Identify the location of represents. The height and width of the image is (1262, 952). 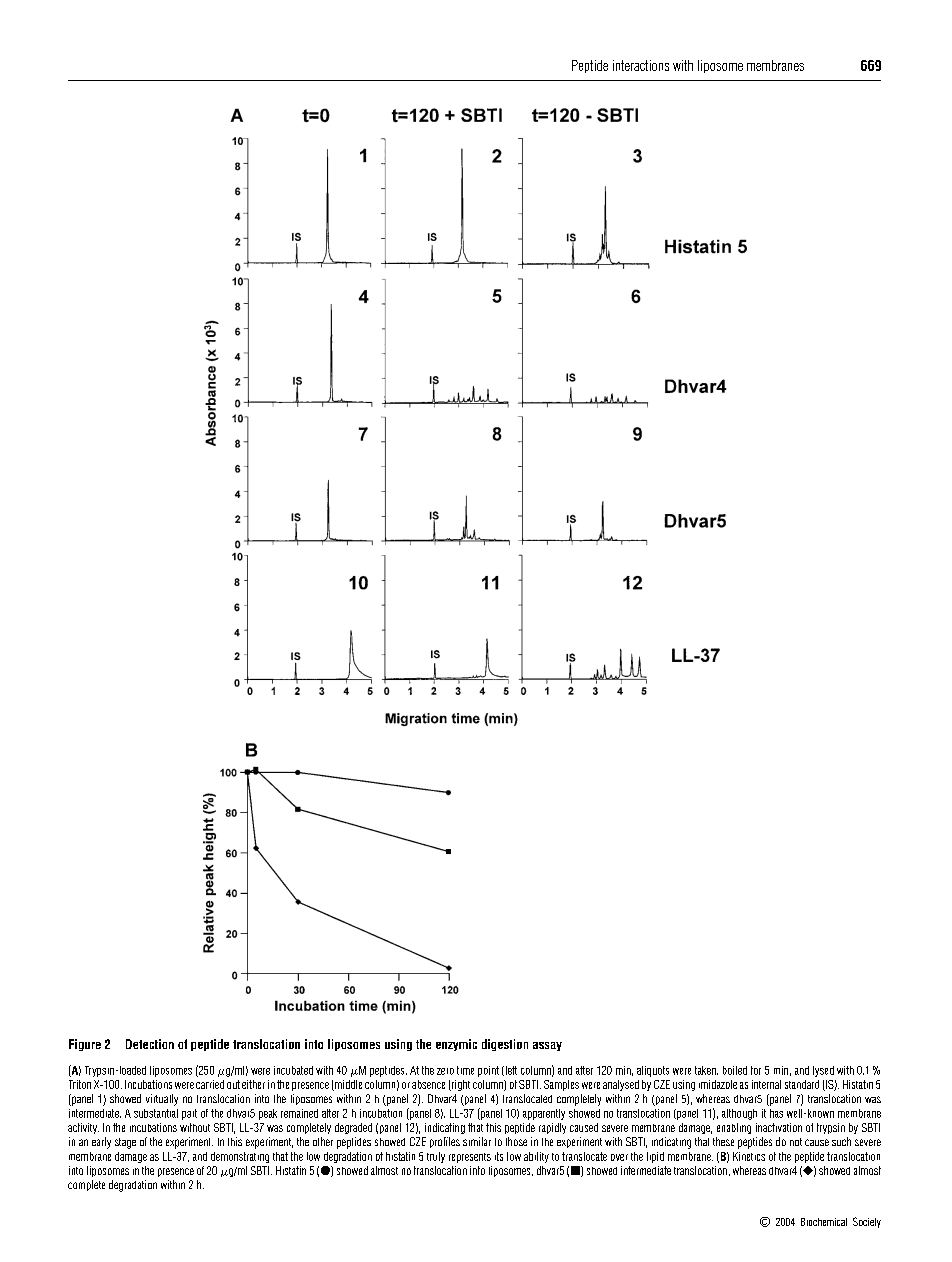
(470, 1158).
